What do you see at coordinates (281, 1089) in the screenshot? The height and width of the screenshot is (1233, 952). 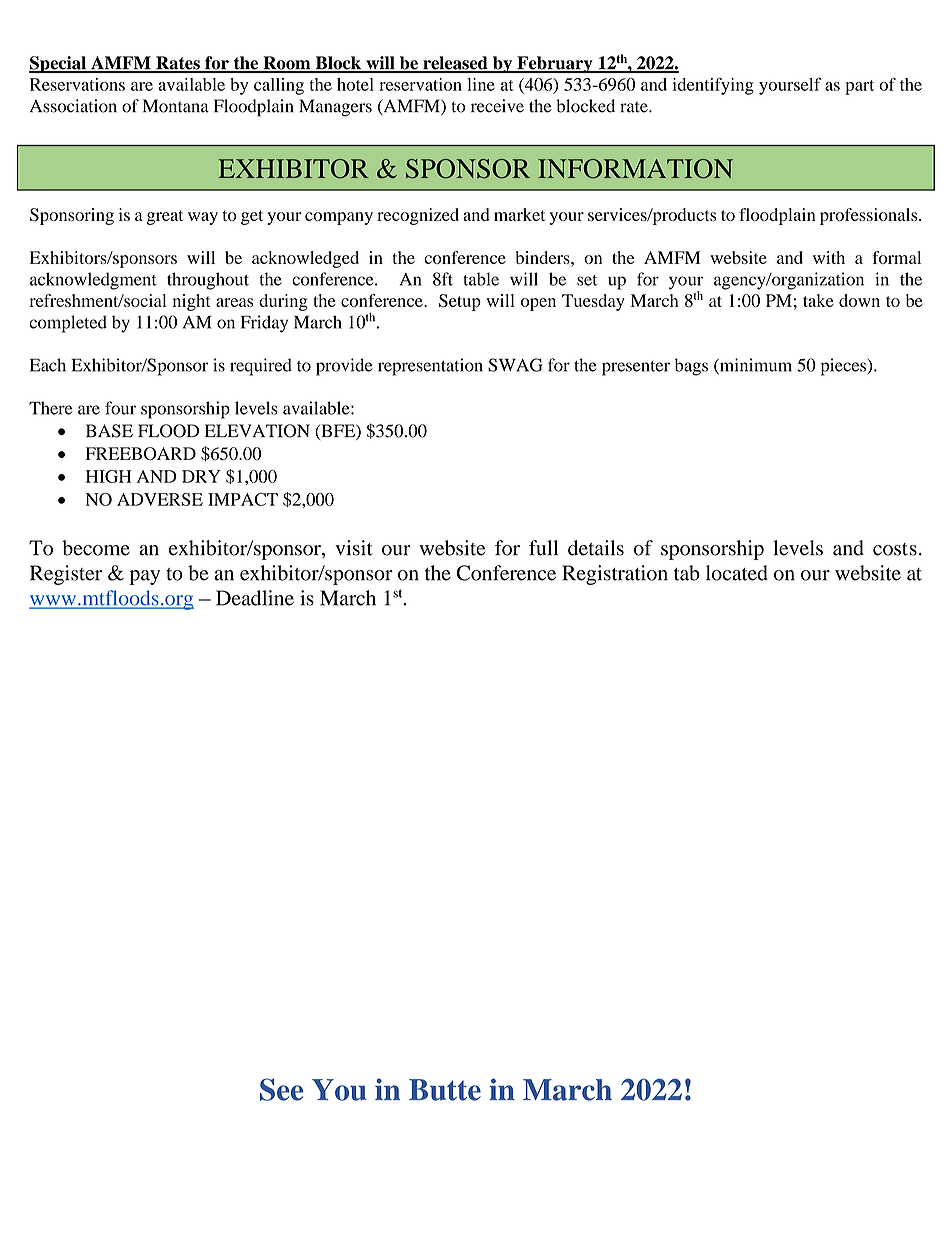 I see `See` at bounding box center [281, 1089].
